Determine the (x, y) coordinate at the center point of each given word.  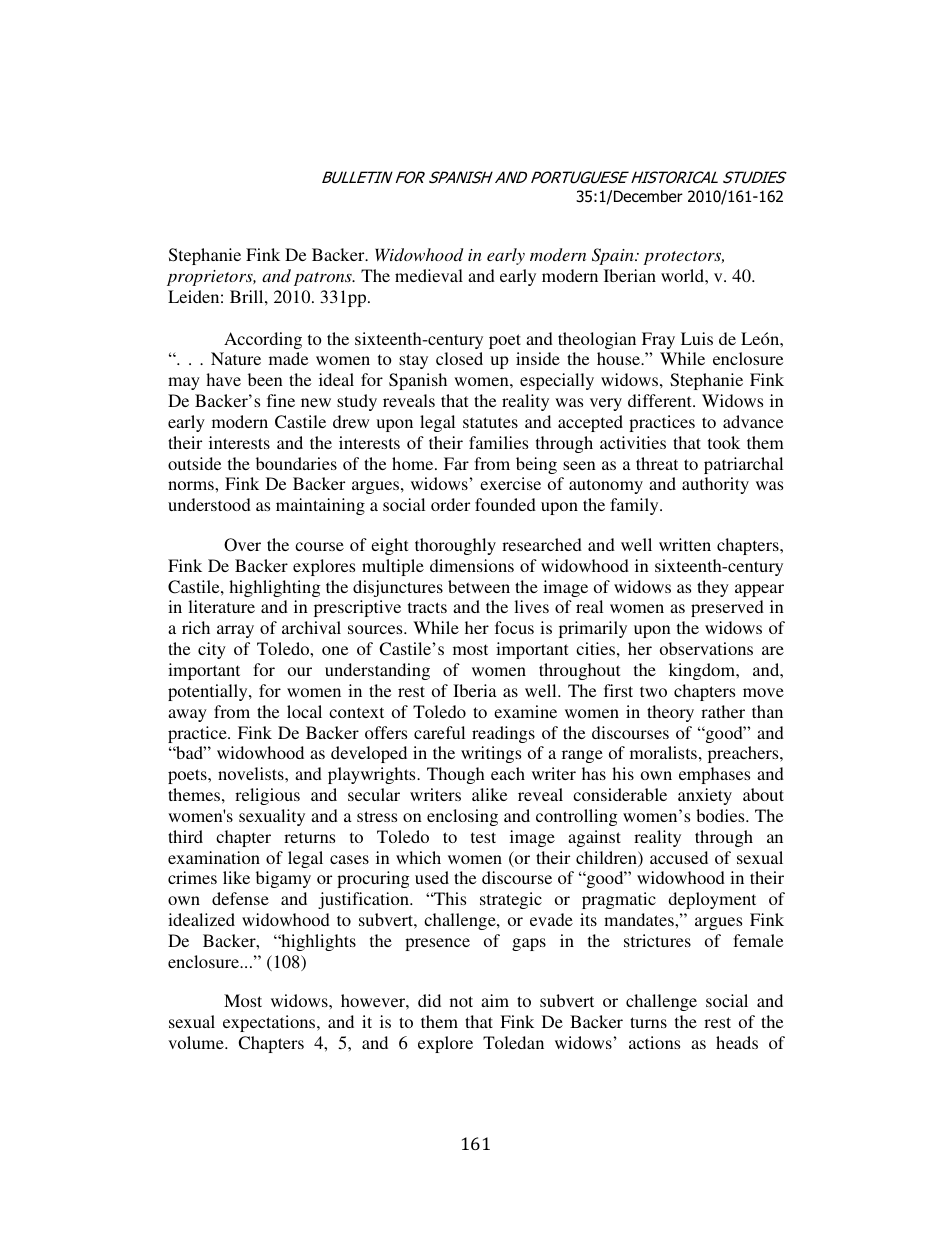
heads (737, 1042)
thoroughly (455, 546)
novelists (252, 773)
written (685, 544)
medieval (429, 275)
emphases (714, 775)
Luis (697, 338)
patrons (324, 279)
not (461, 1001)
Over (242, 545)
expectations (270, 1023)
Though (456, 775)
